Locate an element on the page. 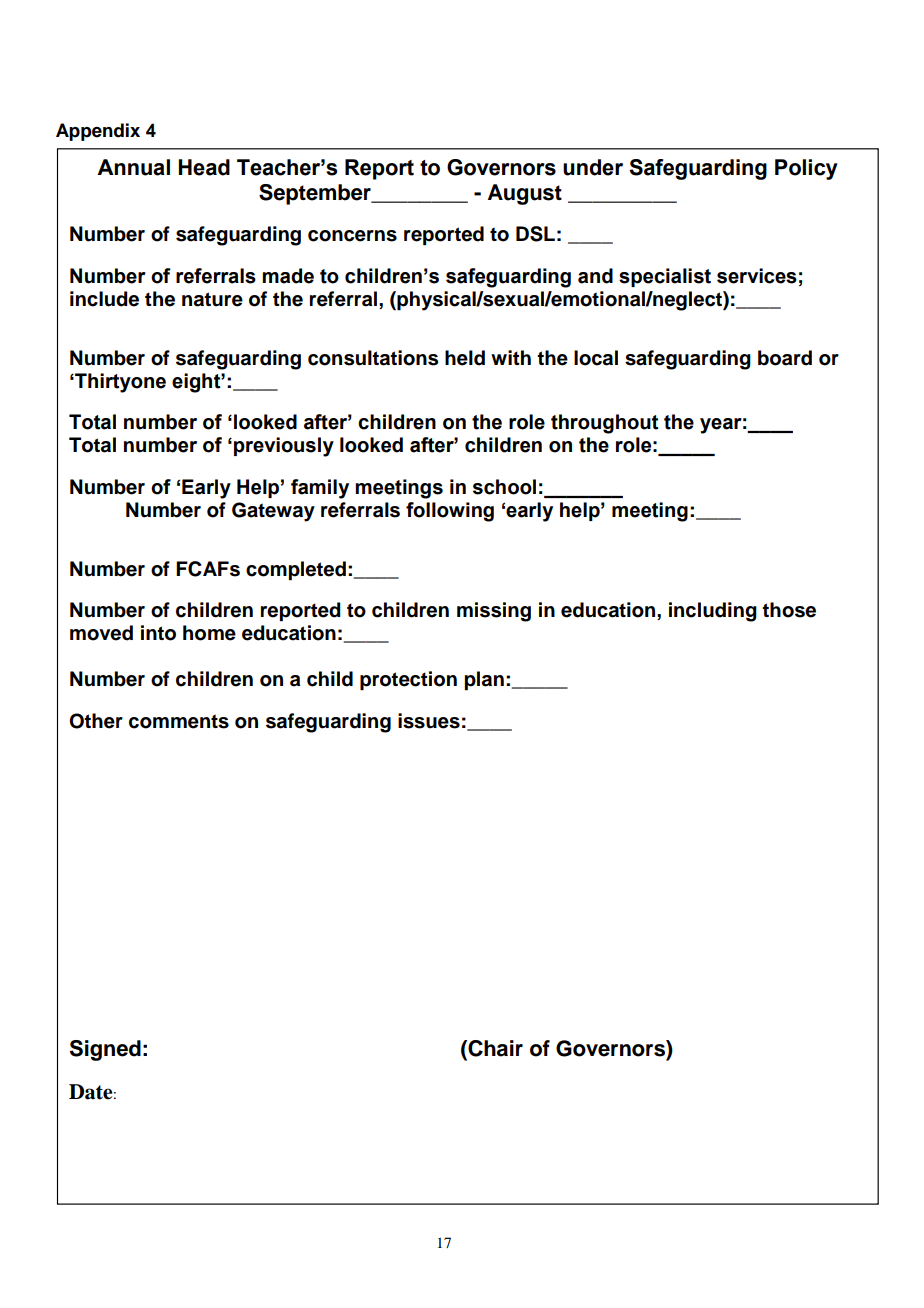  including is located at coordinates (713, 612).
